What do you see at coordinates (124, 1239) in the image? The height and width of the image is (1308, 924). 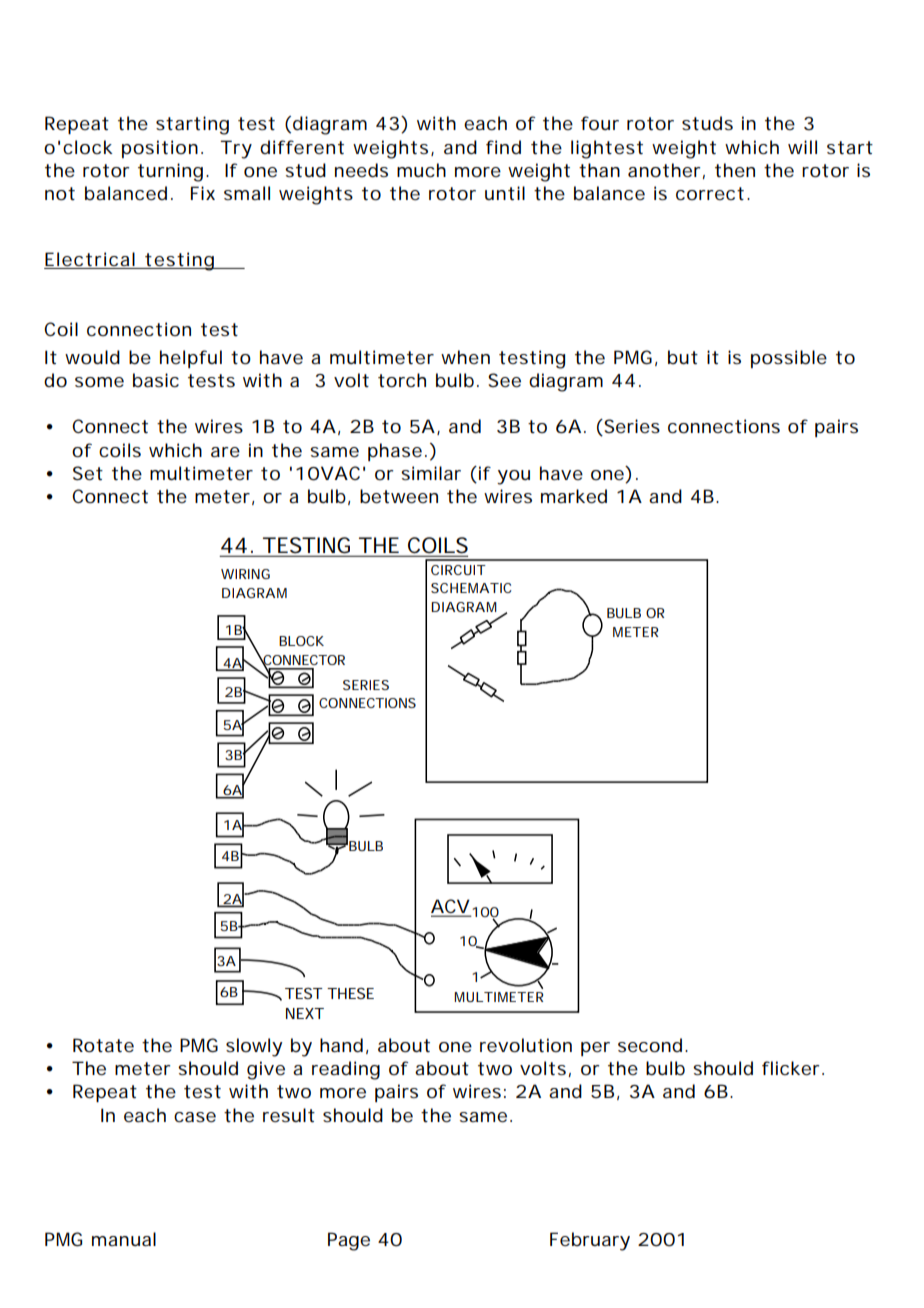 I see `manual` at bounding box center [124, 1239].
